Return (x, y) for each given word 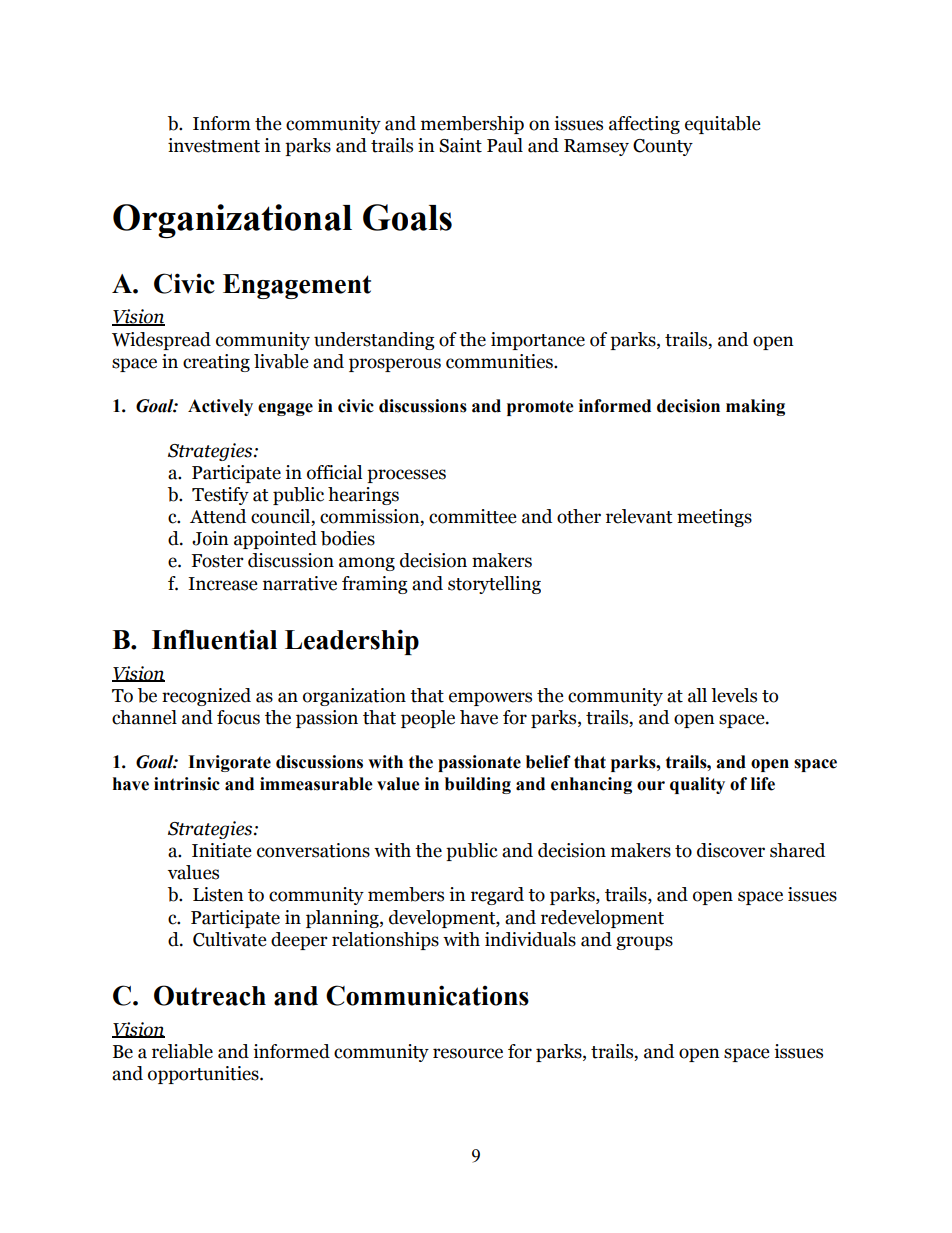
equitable (723, 125)
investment (214, 145)
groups (644, 943)
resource (468, 1053)
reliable (182, 1051)
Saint (460, 145)
